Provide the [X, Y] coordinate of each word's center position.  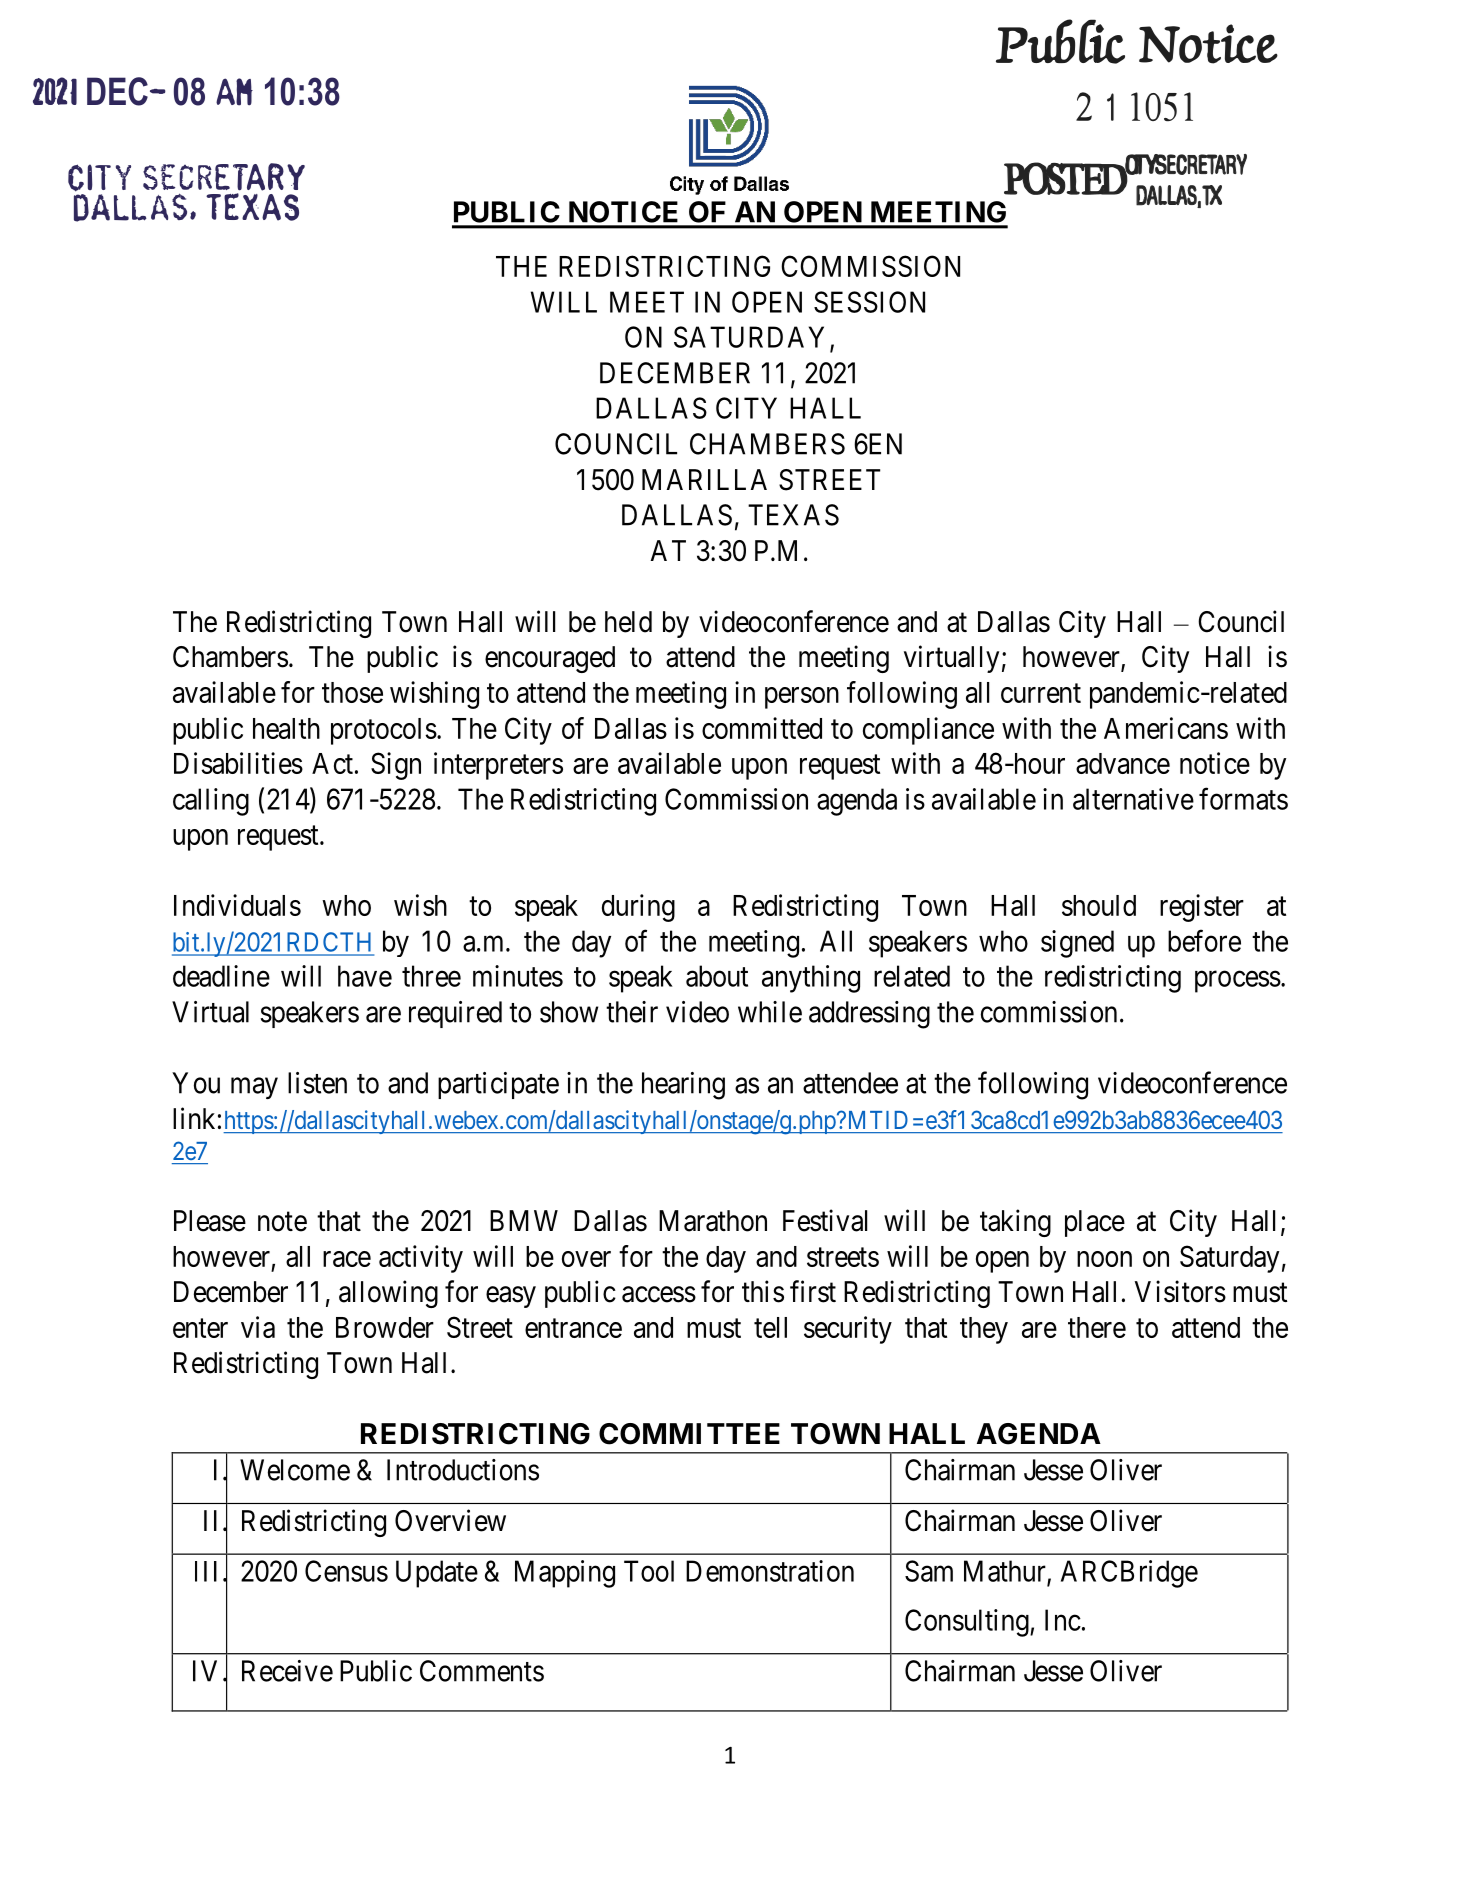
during [638, 908]
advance [1123, 763]
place [1095, 1223]
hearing [683, 1086]
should [1099, 905]
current [1041, 693]
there [1097, 1327]
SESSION [869, 302]
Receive [287, 1671]
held [628, 622]
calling [211, 802]
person [802, 698]
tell [770, 1327]
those [352, 692]
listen [317, 1083]
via [258, 1327]
